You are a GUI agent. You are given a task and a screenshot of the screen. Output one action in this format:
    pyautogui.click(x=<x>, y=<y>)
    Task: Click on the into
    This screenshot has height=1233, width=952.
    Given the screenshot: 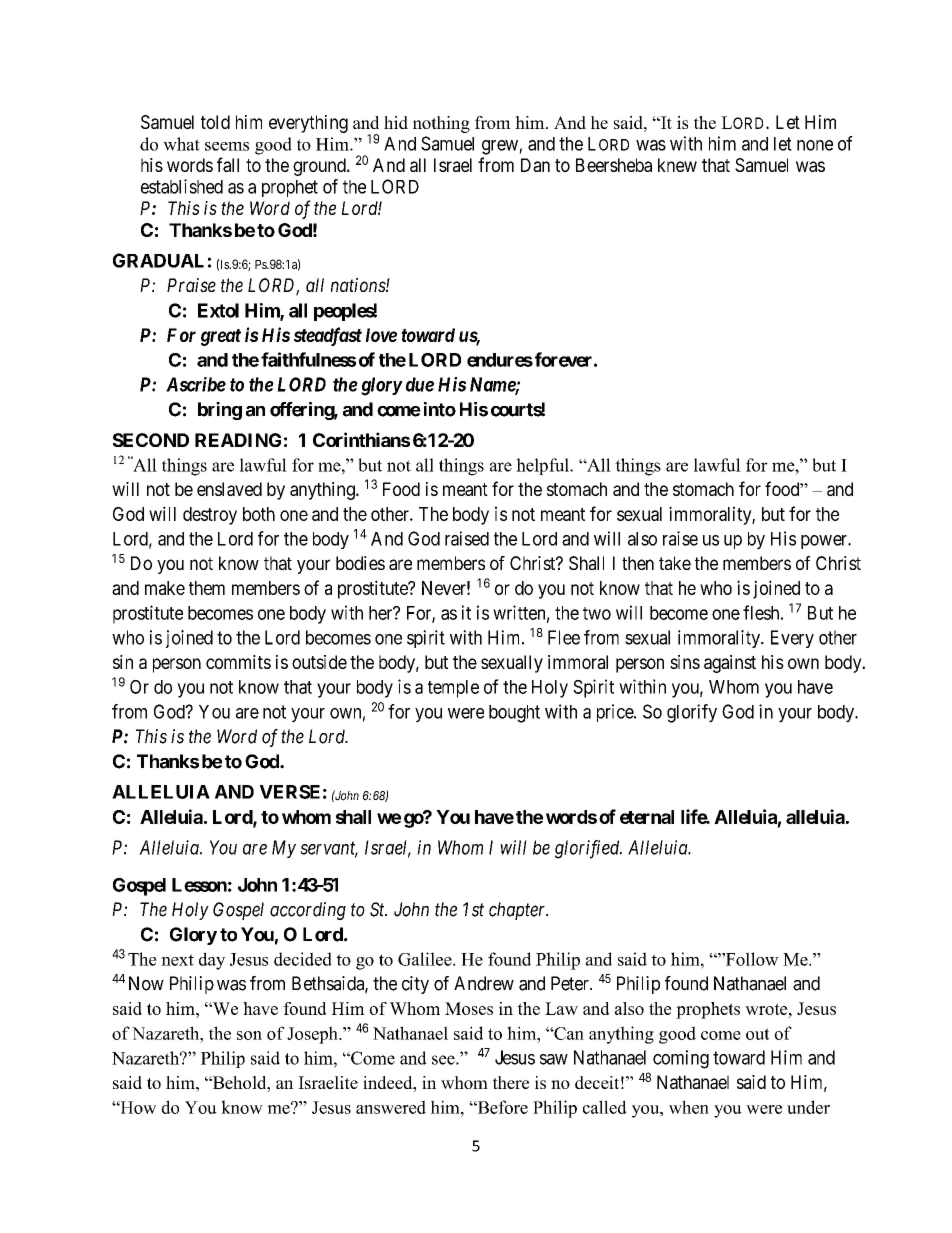 What is the action you would take?
    pyautogui.click(x=440, y=409)
